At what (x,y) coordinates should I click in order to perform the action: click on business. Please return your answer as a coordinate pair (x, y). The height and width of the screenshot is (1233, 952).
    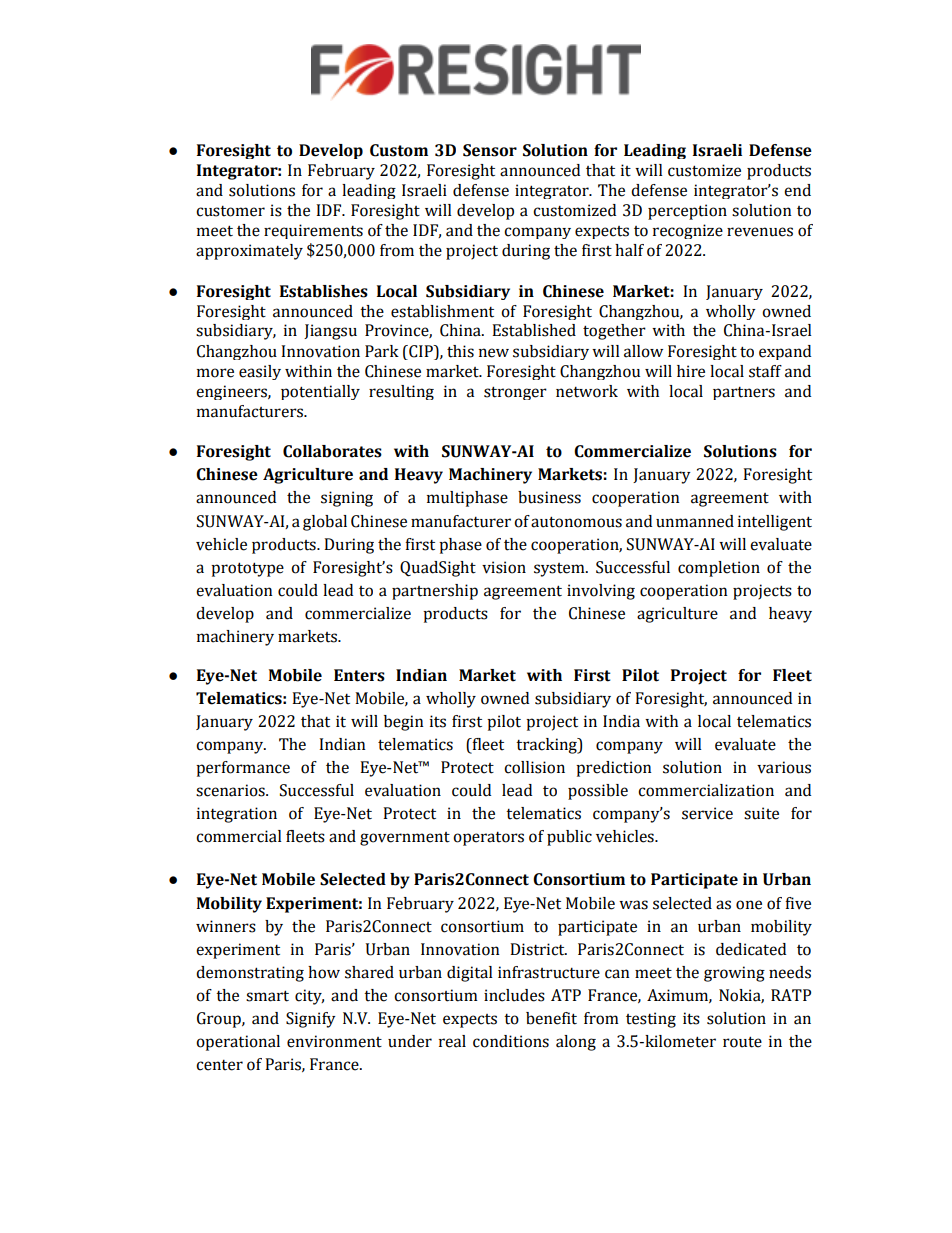
    Looking at the image, I should click on (549, 497).
